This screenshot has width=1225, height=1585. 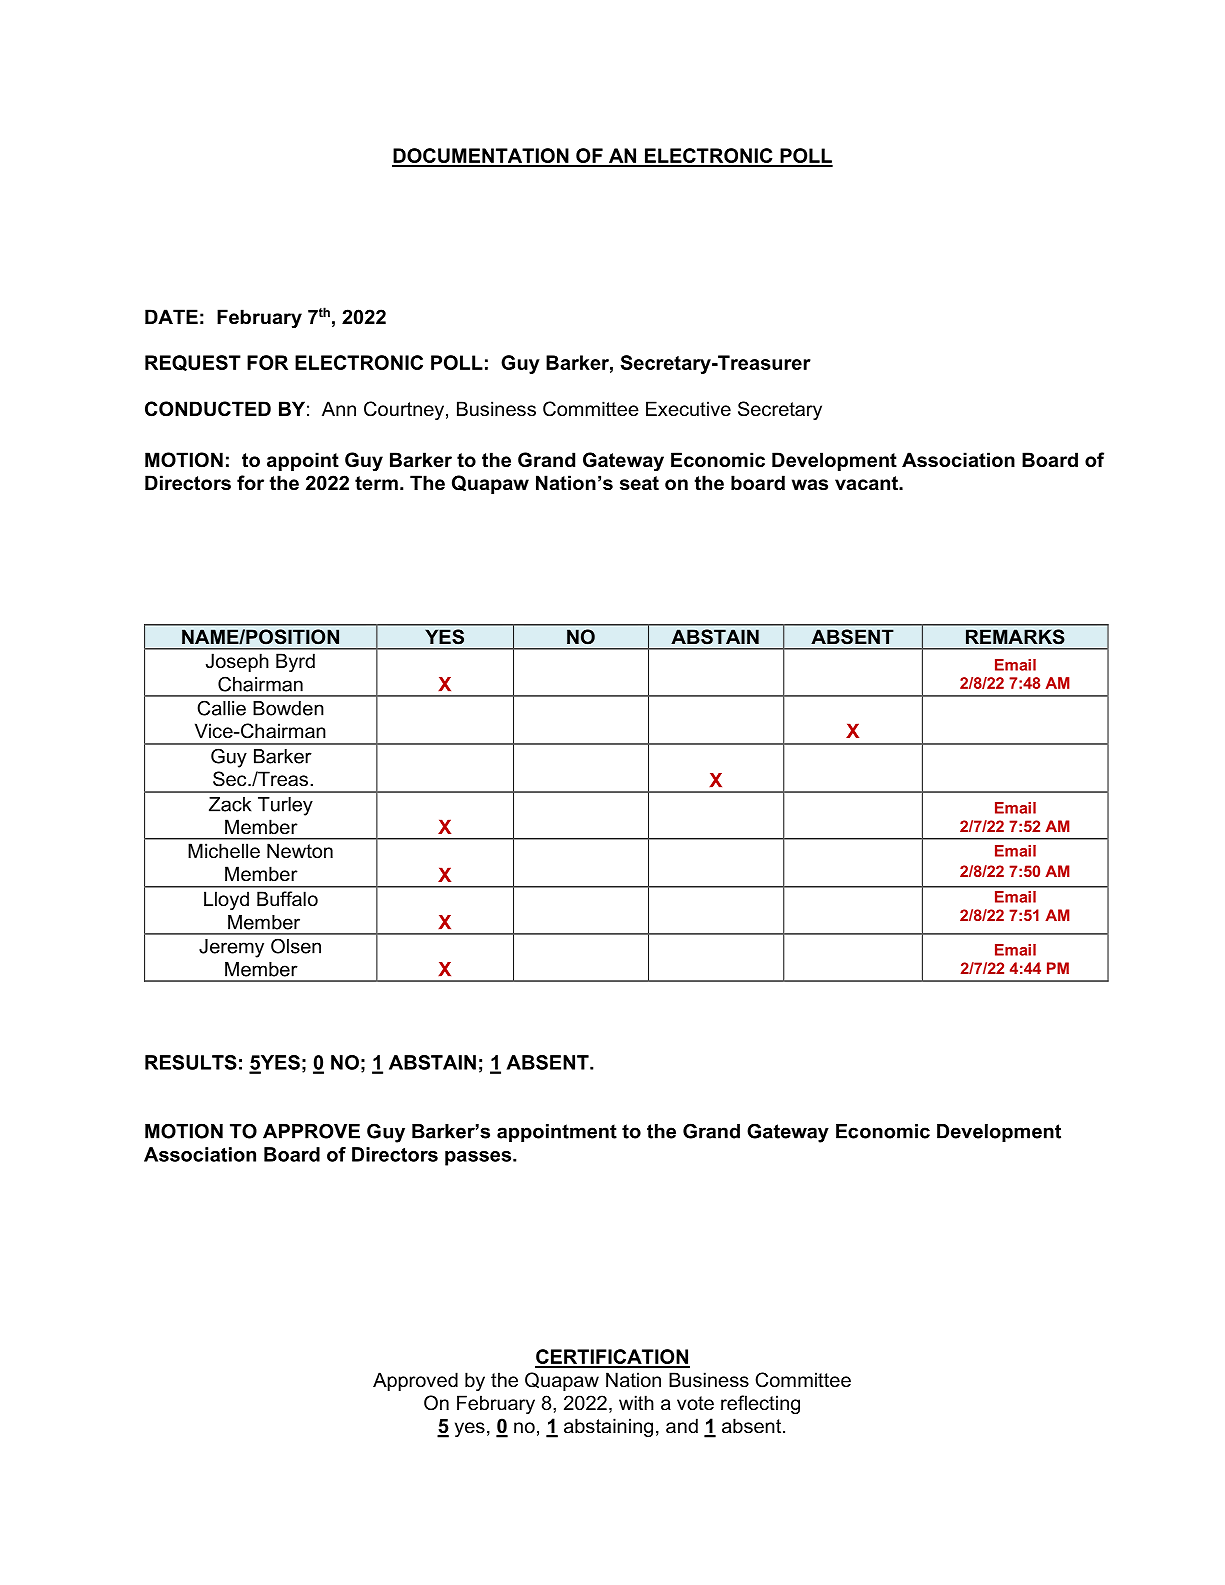 What do you see at coordinates (300, 851) in the screenshot?
I see `Newton` at bounding box center [300, 851].
